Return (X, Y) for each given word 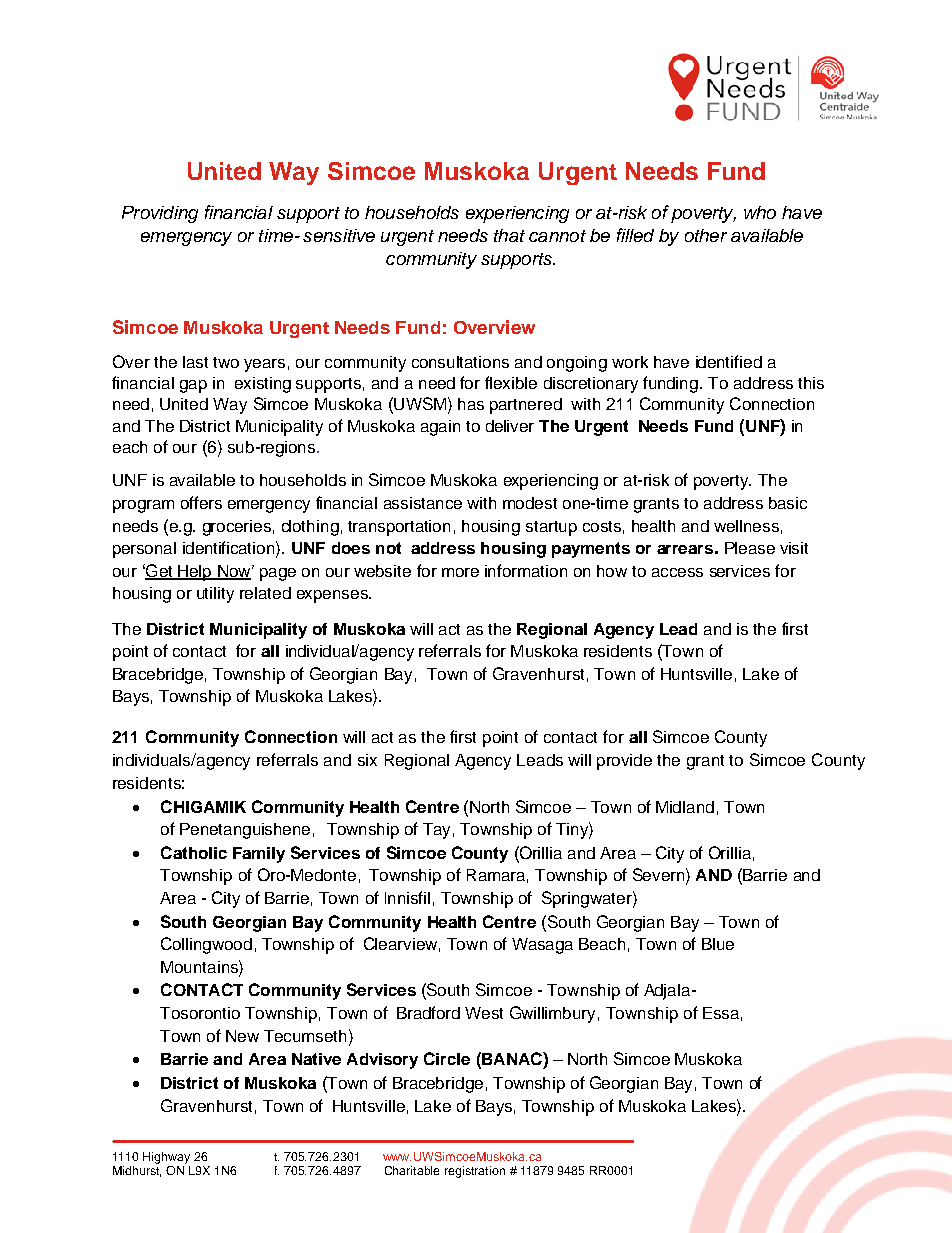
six (367, 760)
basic (788, 503)
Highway (166, 1158)
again (440, 428)
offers (201, 502)
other (706, 235)
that (509, 235)
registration (475, 1172)
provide (624, 762)
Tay (436, 831)
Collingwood (206, 945)
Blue (718, 944)
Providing (160, 214)
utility (215, 595)
